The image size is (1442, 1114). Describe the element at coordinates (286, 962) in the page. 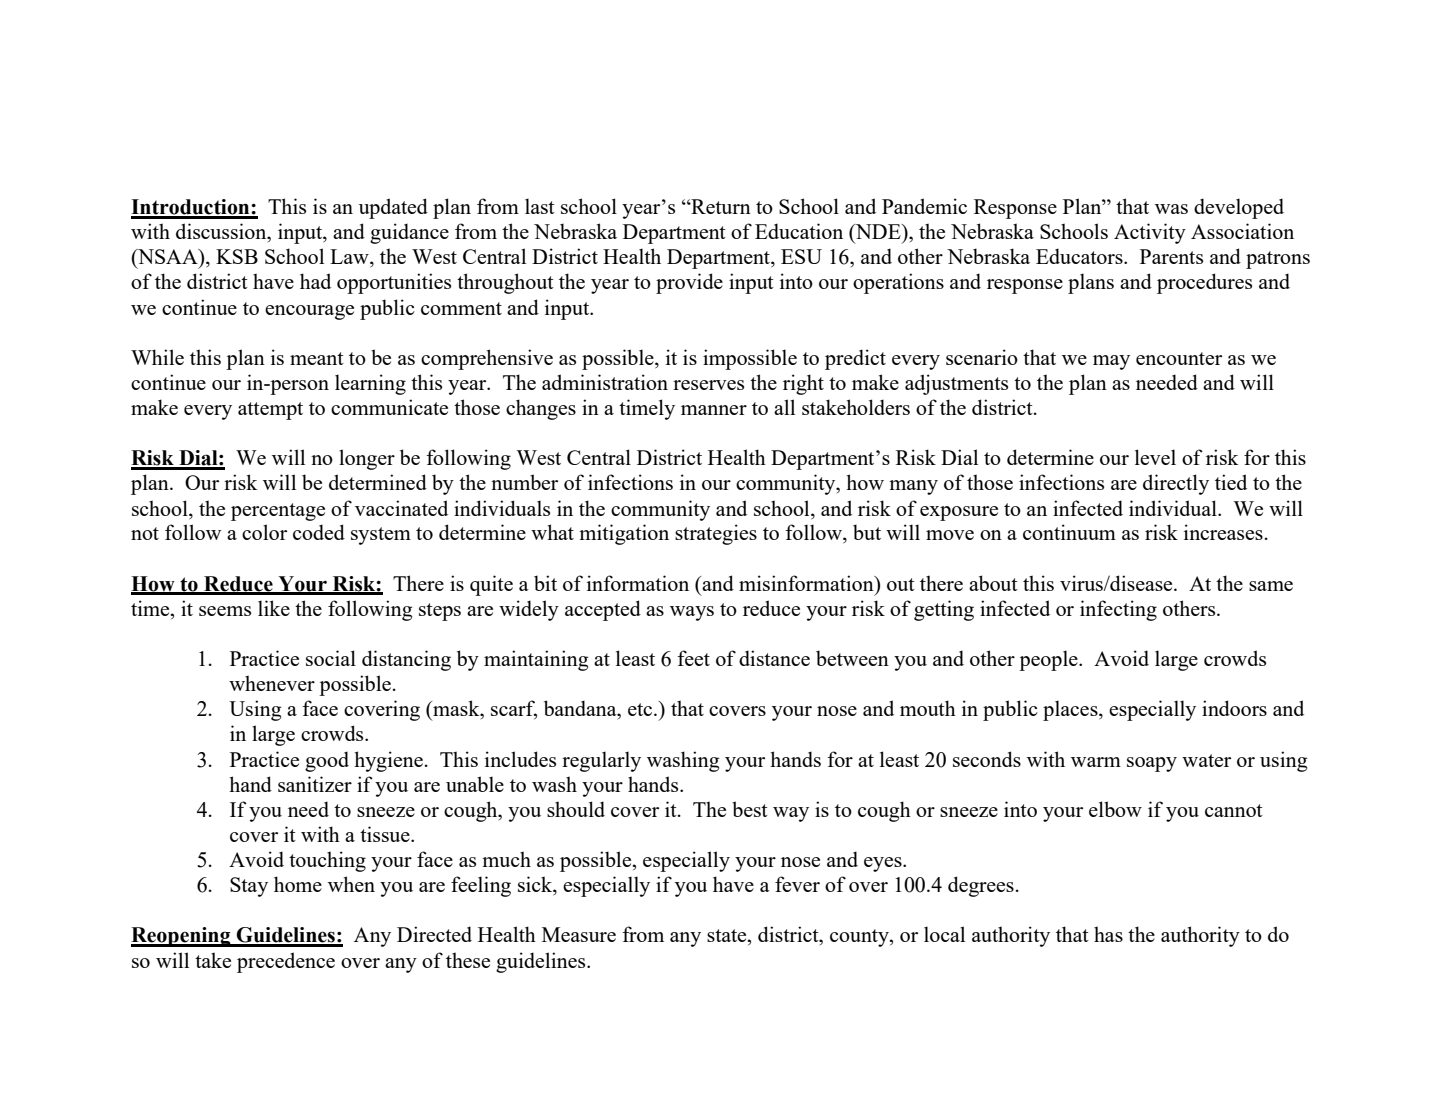

I see `precedence` at that location.
